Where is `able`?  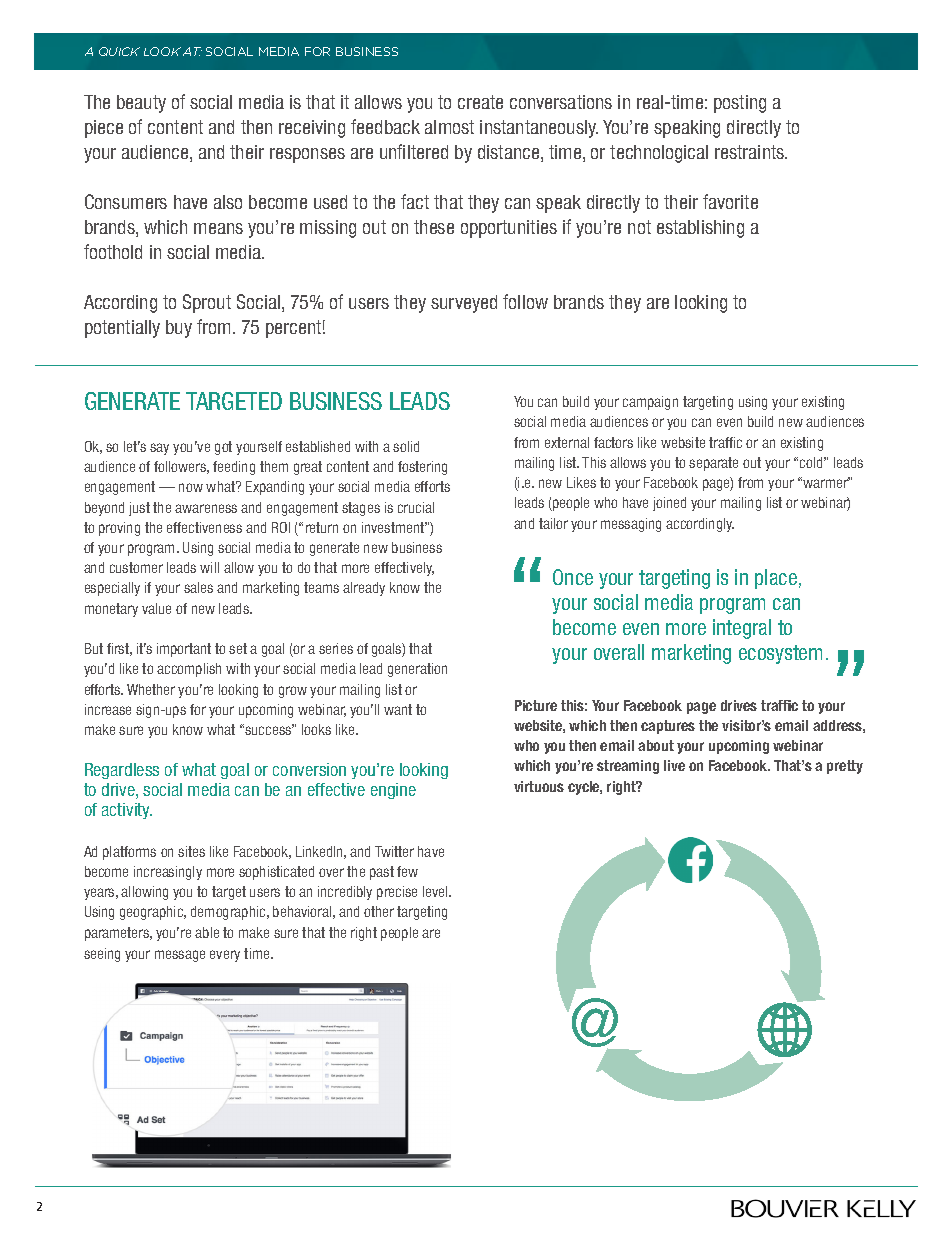 able is located at coordinates (207, 932).
